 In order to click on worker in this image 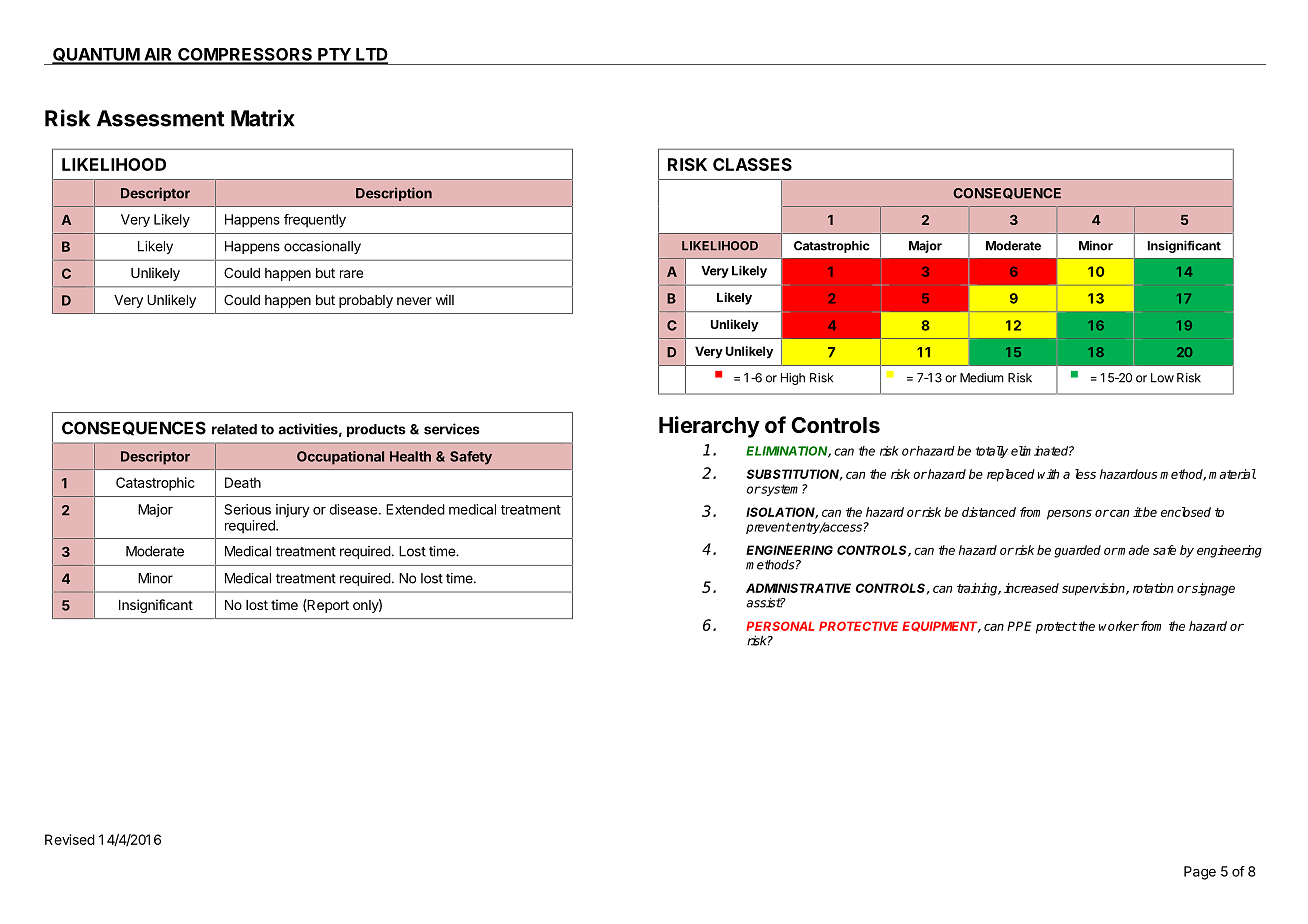, I will do `click(1119, 626)`.
